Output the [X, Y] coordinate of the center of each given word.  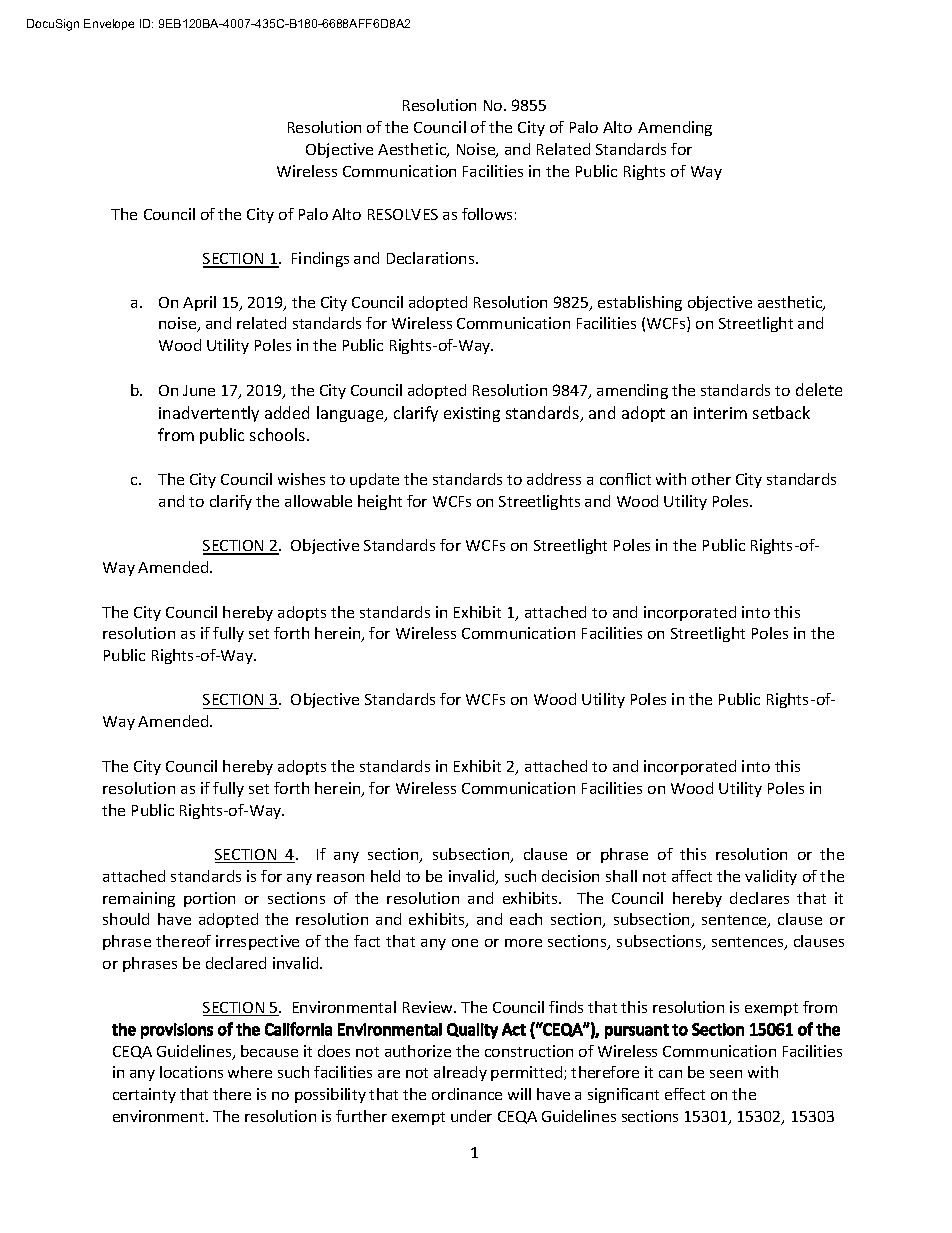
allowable [318, 501]
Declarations [432, 258]
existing [472, 414]
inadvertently [209, 414]
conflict [625, 479]
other [711, 479]
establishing [640, 303]
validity [771, 877]
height [380, 502]
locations [191, 1072]
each [526, 919]
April [199, 303]
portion [209, 899]
